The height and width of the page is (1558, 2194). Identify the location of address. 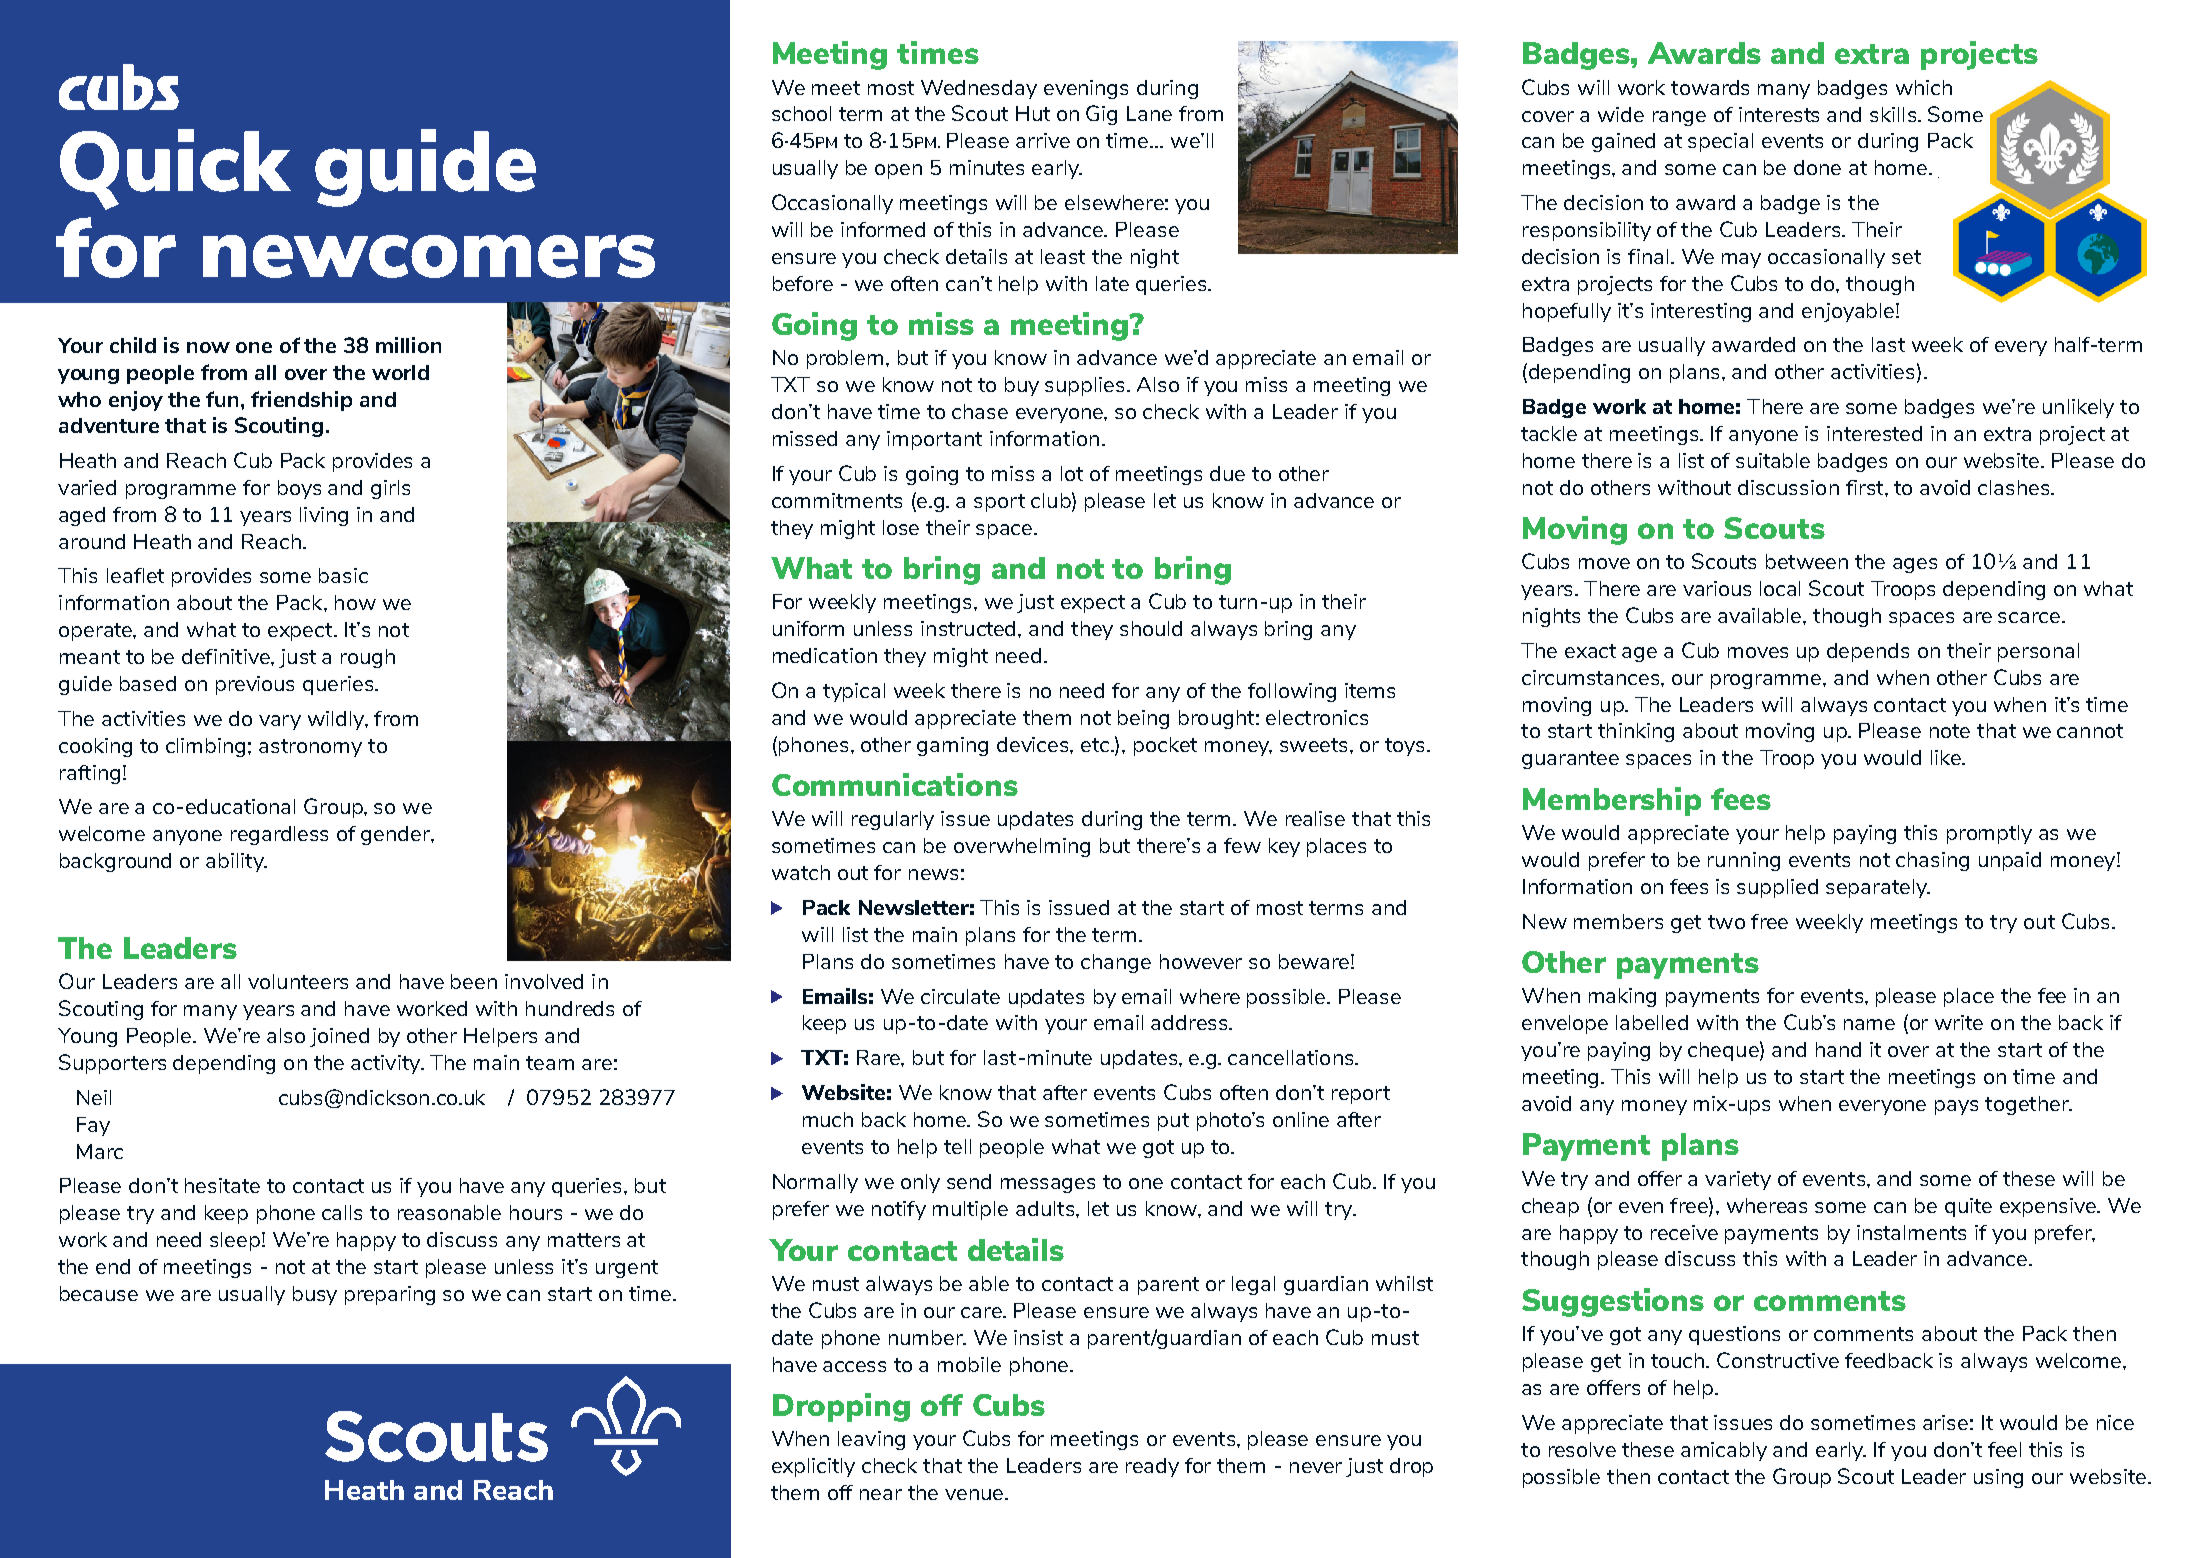
(1190, 1022).
